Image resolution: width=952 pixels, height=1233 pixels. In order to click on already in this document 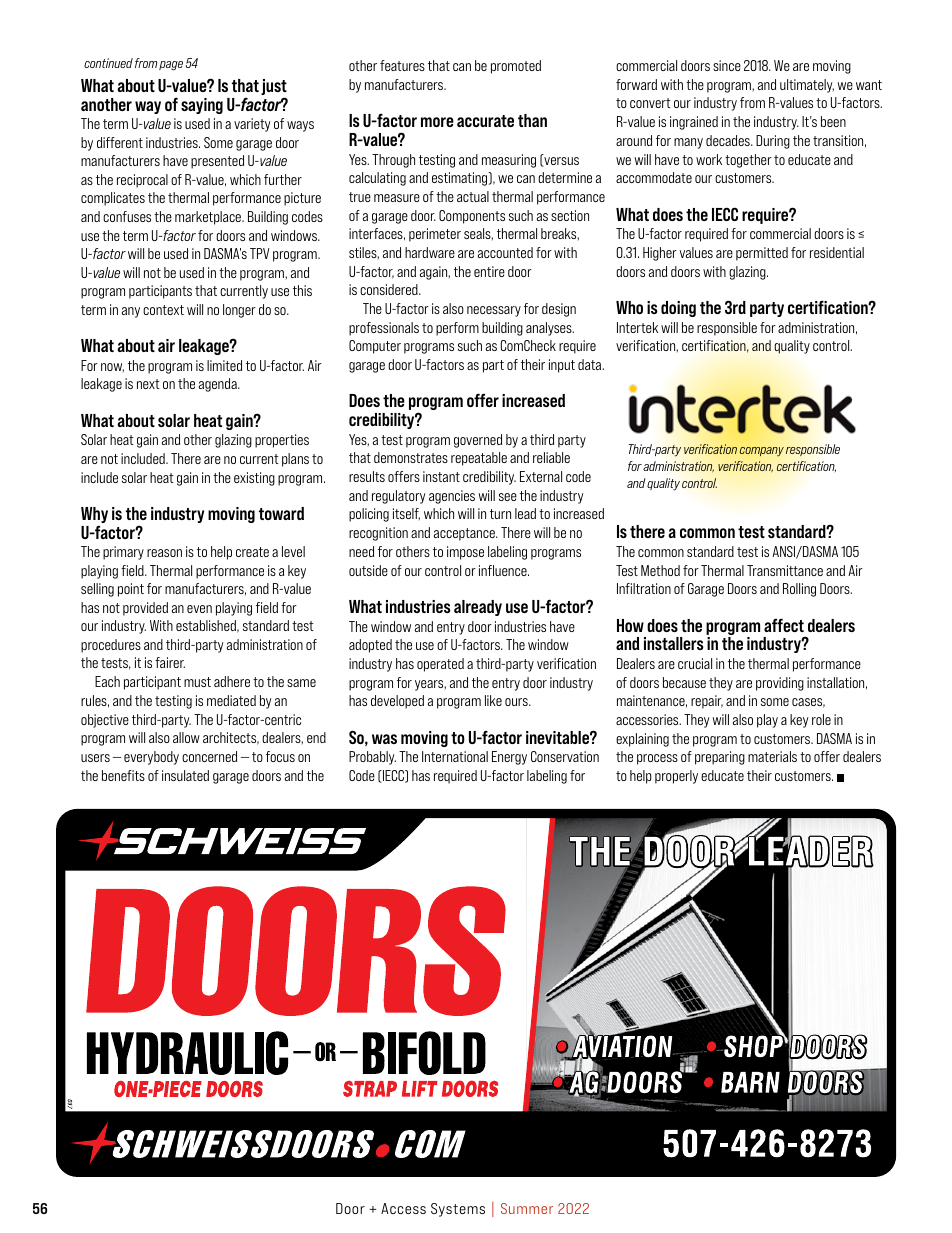, I will do `click(478, 608)`.
